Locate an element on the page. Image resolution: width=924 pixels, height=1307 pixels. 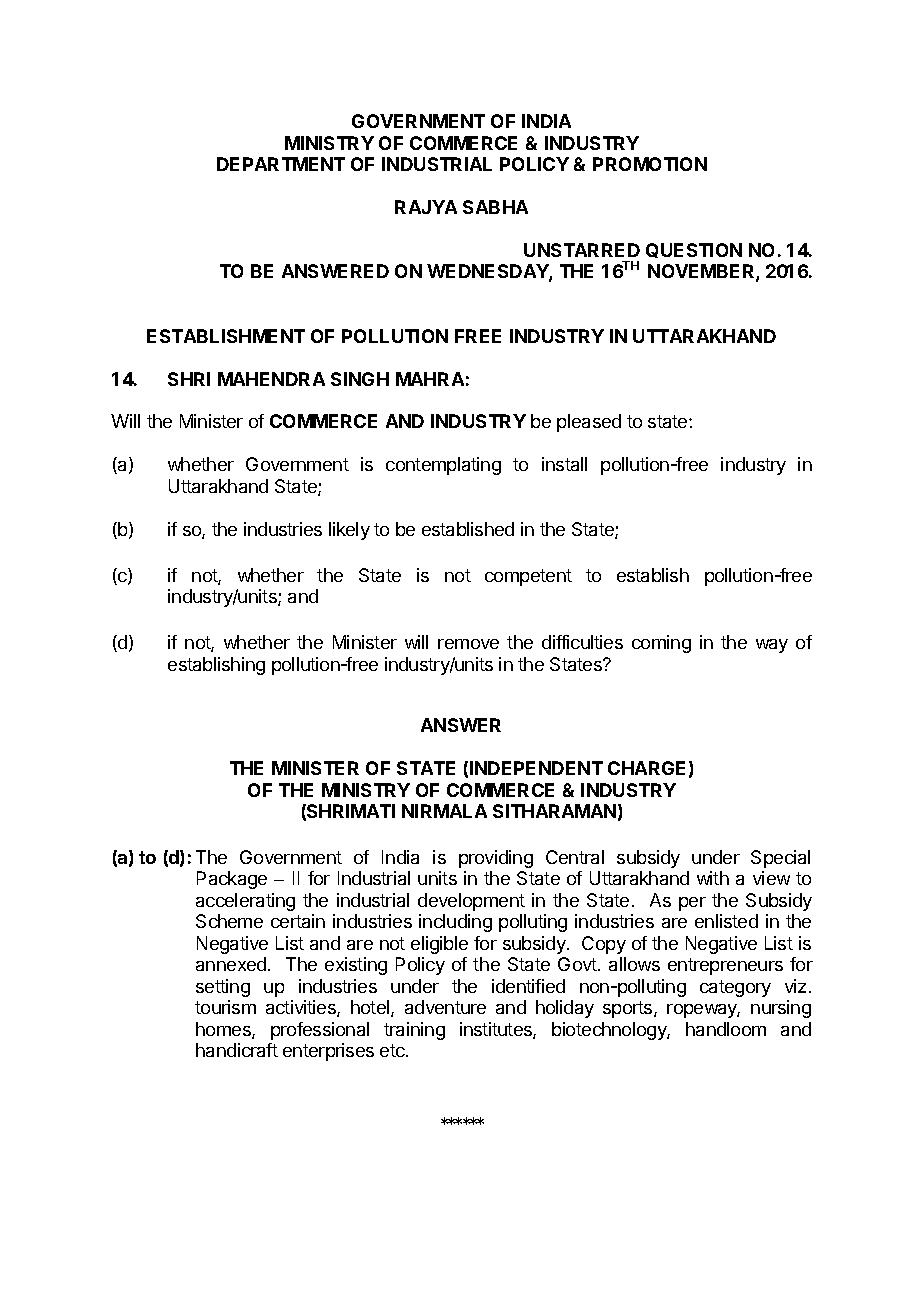
SABHA is located at coordinates (495, 207).
